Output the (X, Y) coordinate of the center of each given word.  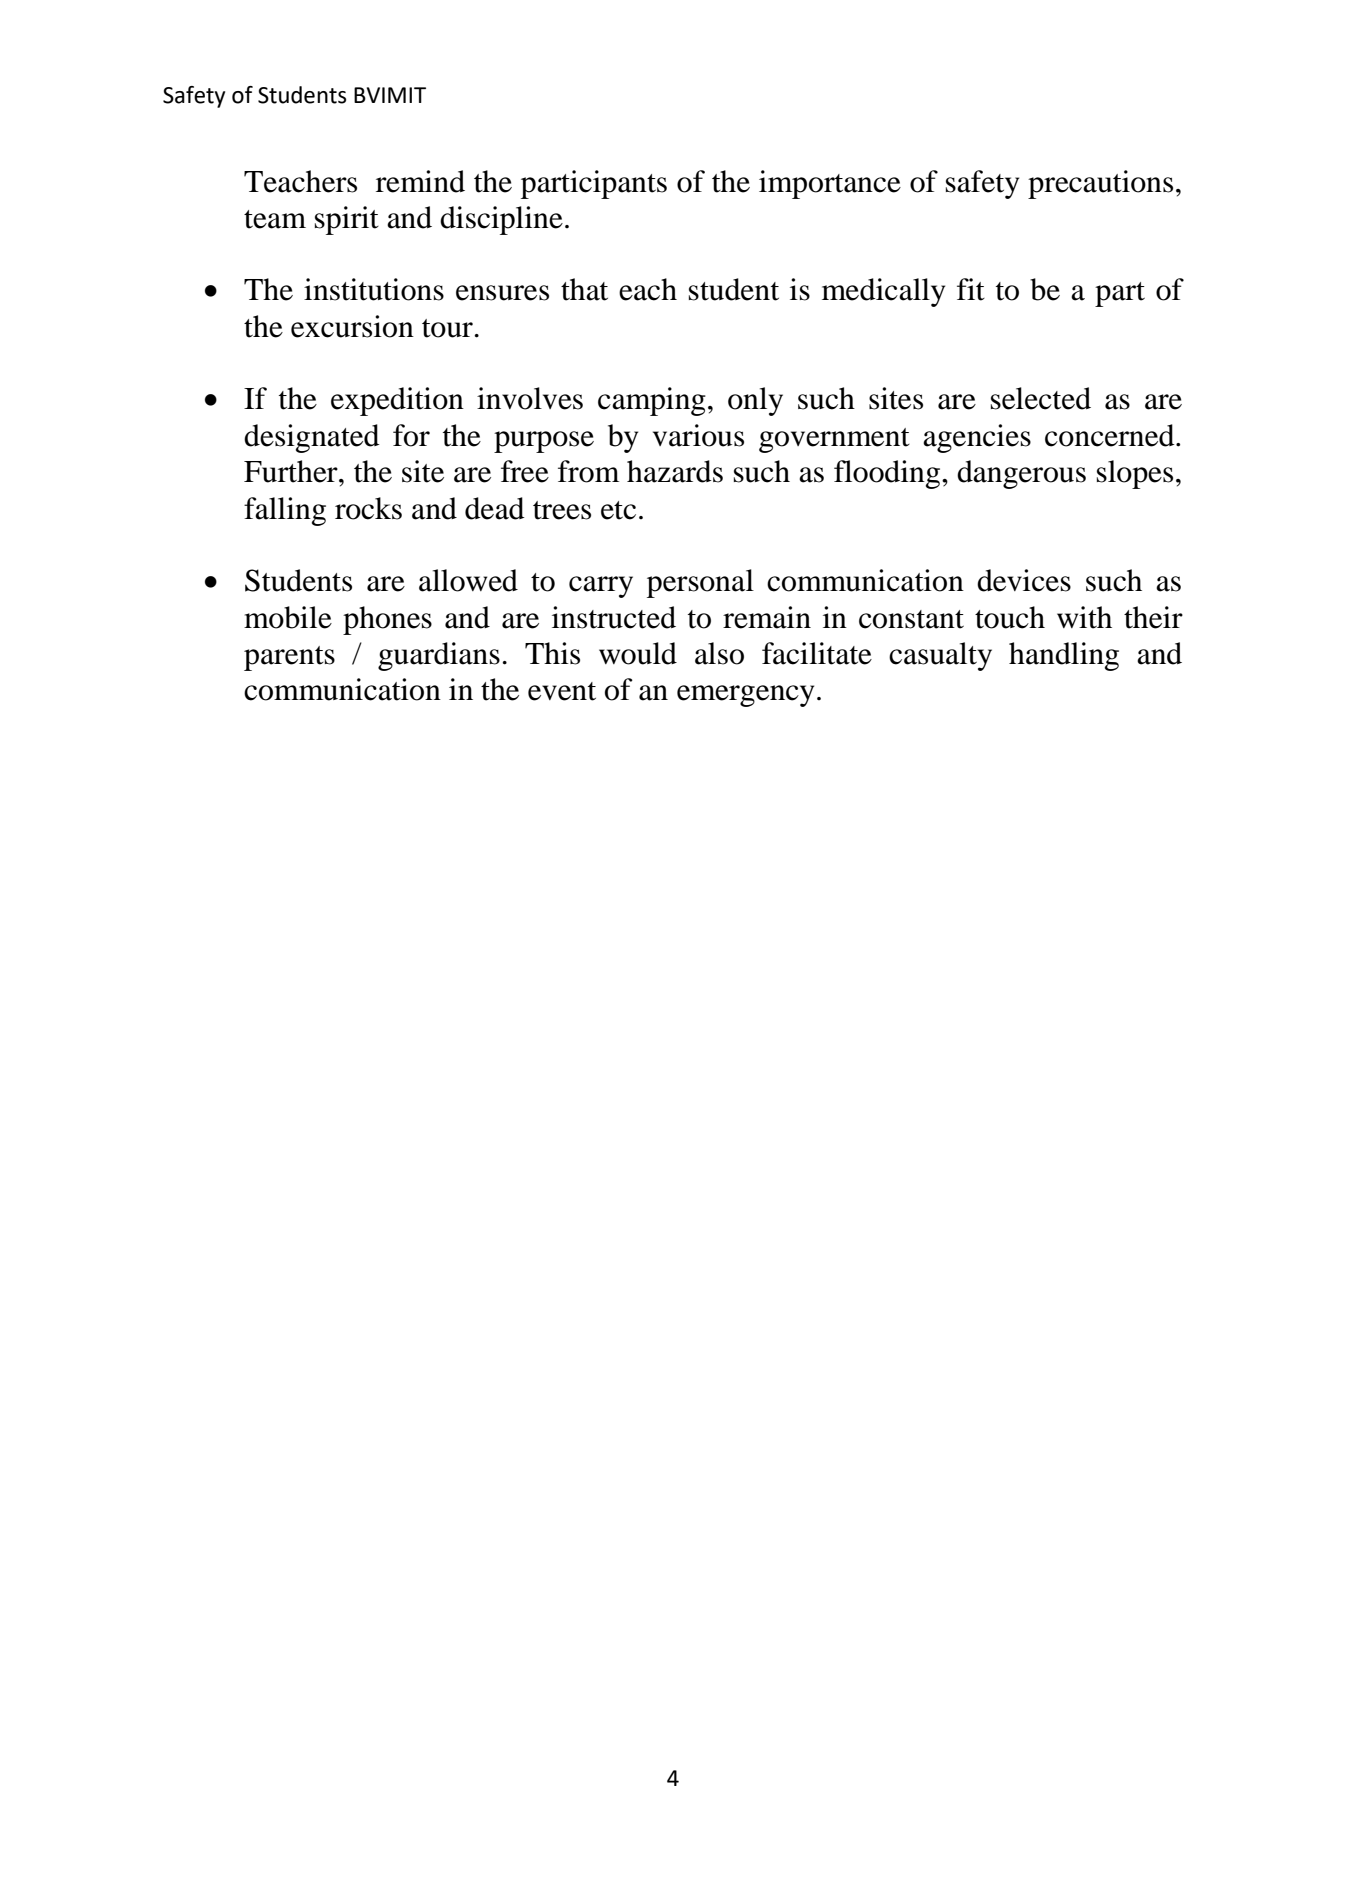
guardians (439, 656)
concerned (1111, 435)
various (698, 435)
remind (420, 181)
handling (1064, 656)
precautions (1100, 184)
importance (830, 184)
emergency (745, 696)
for (411, 435)
